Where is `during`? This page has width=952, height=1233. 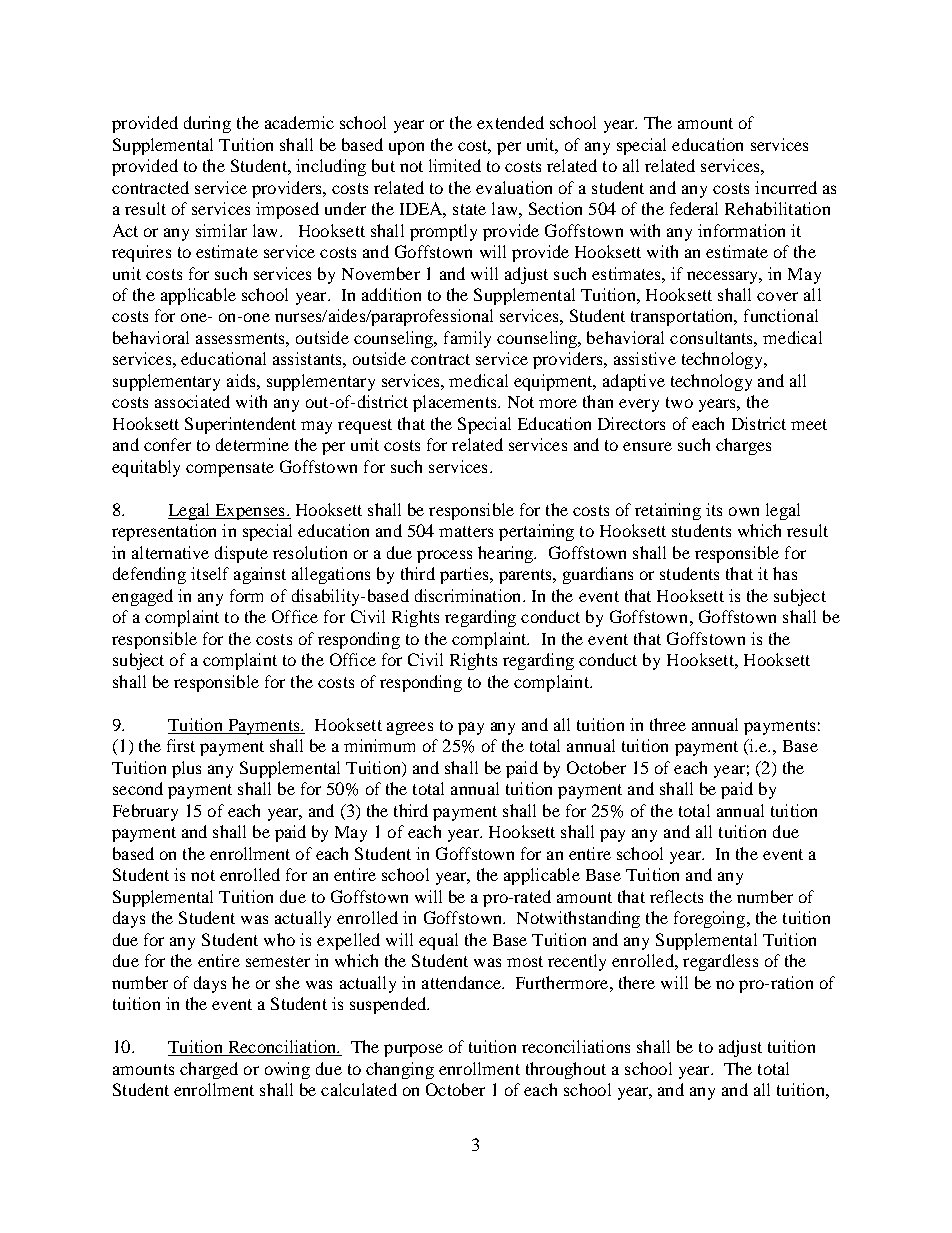
during is located at coordinates (207, 124).
